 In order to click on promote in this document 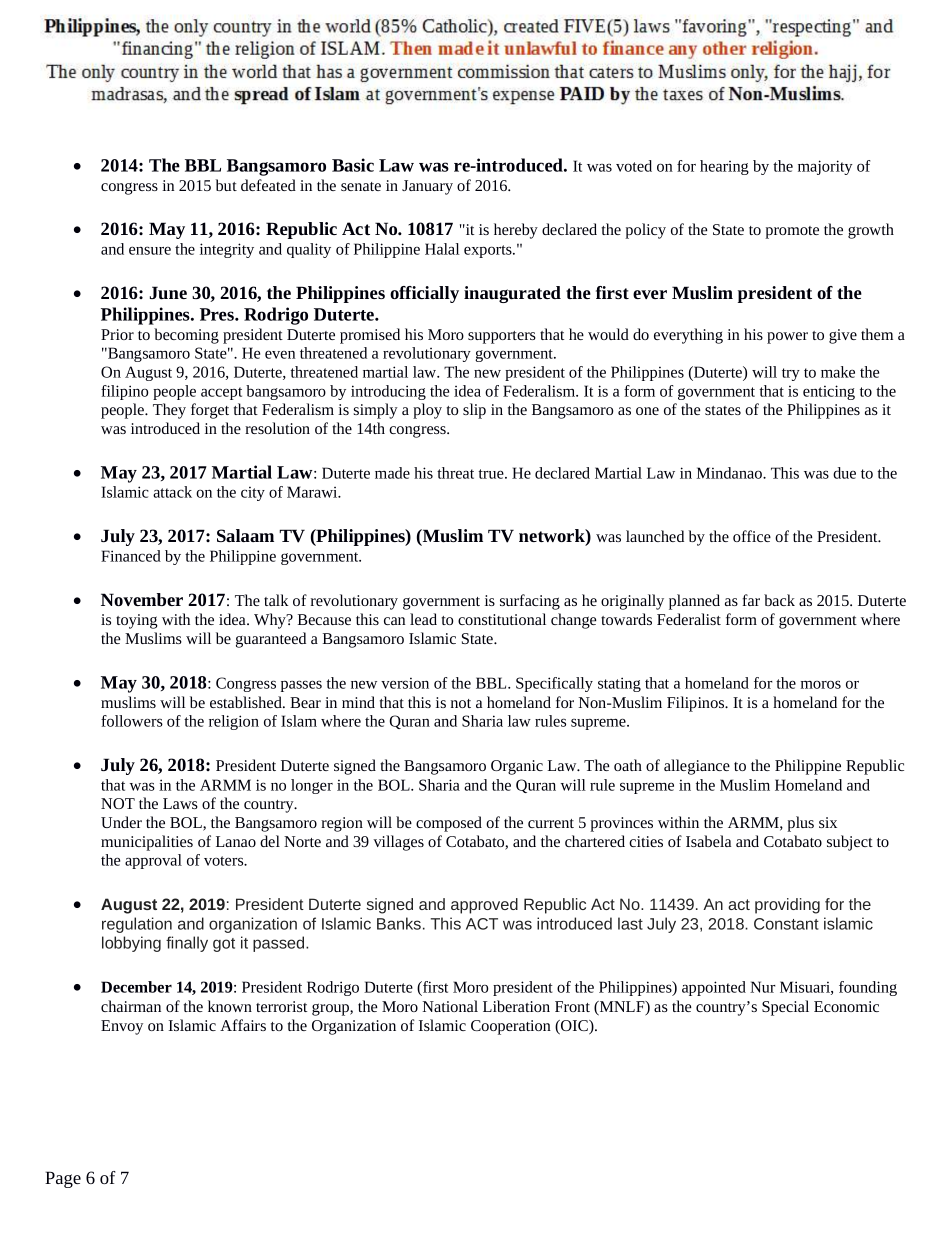, I will do `click(792, 232)`.
